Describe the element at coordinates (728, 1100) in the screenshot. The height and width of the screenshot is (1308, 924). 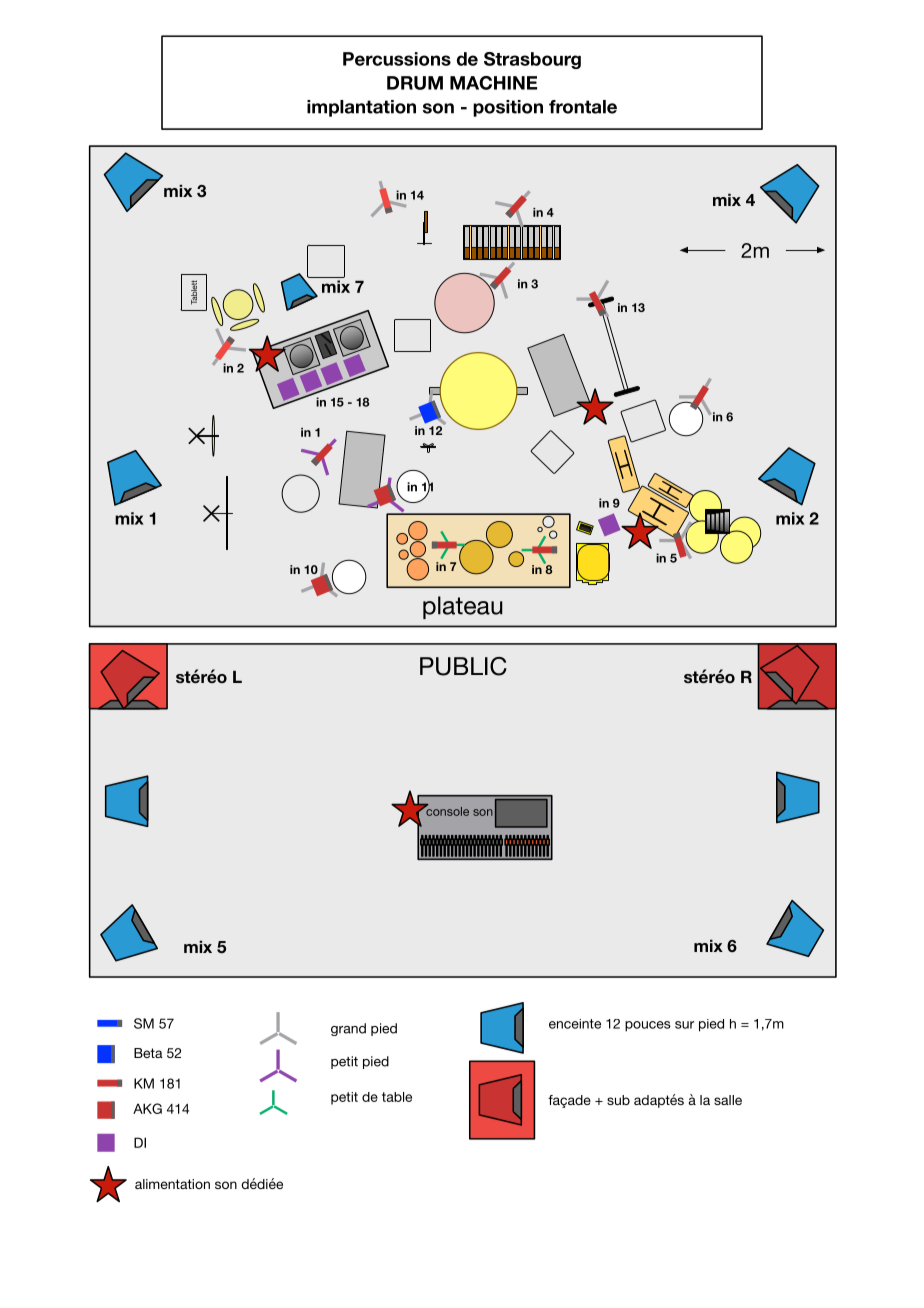
I see `salle` at that location.
